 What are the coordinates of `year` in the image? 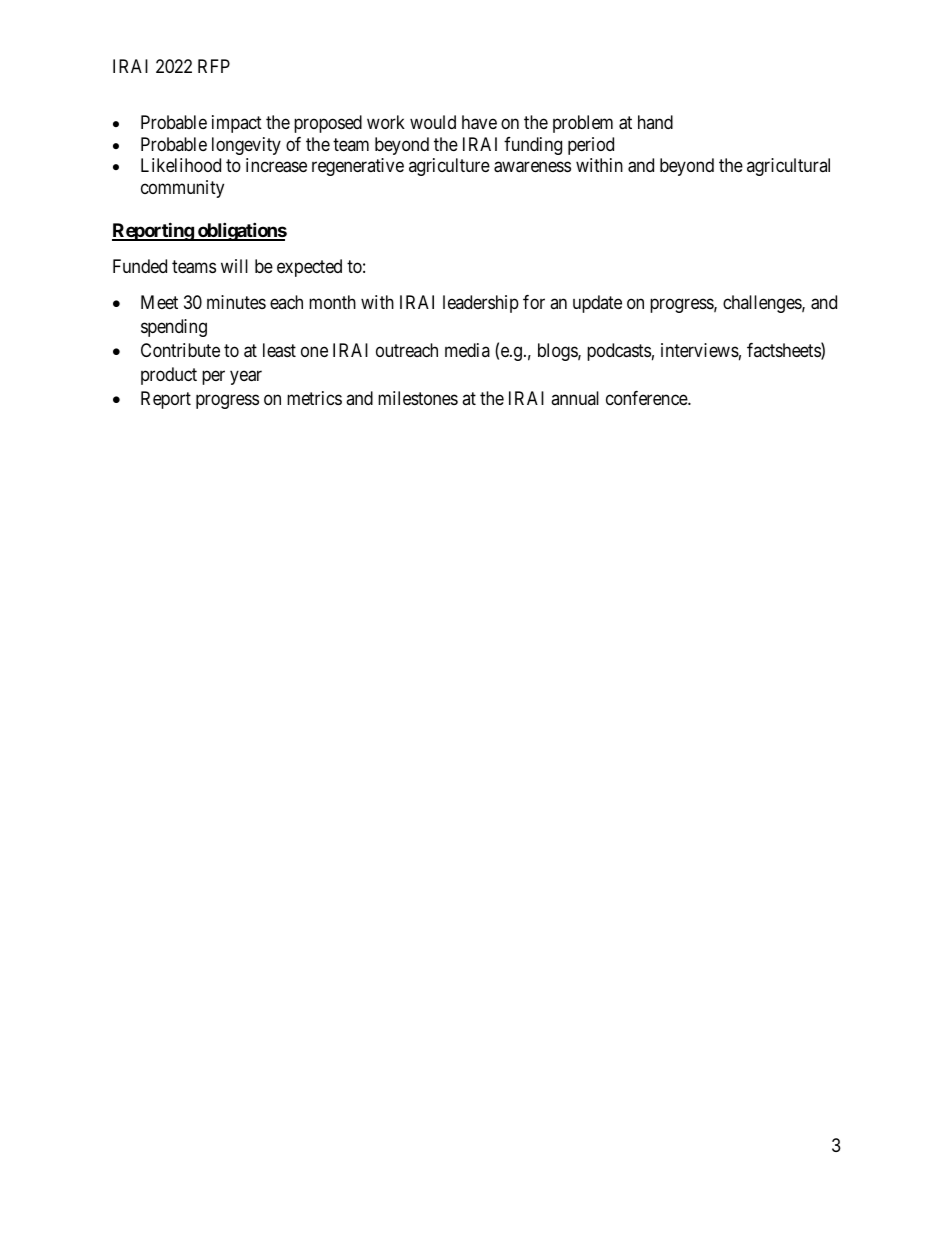 It's located at (246, 377).
